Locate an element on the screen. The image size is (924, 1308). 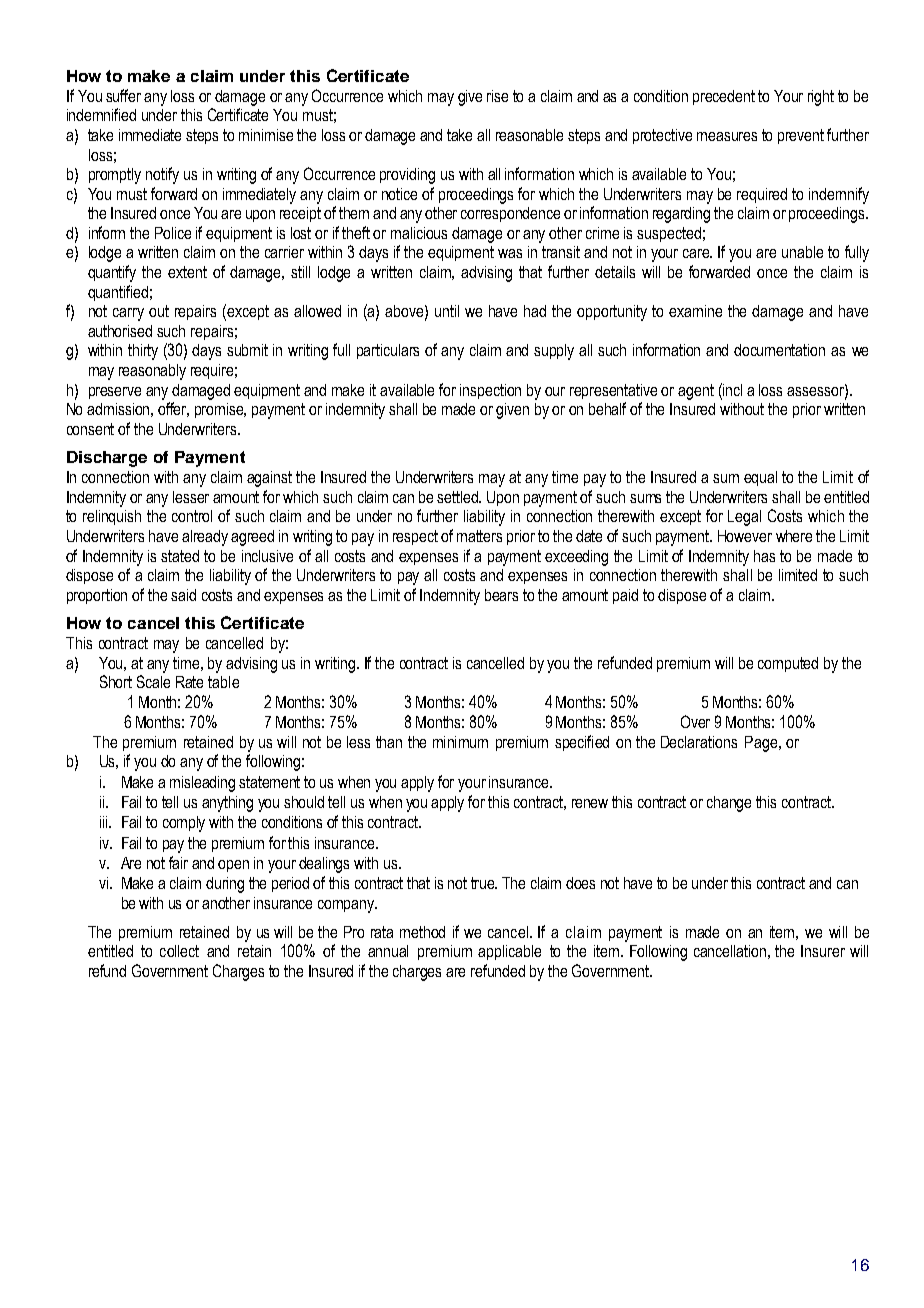
method is located at coordinates (422, 932).
